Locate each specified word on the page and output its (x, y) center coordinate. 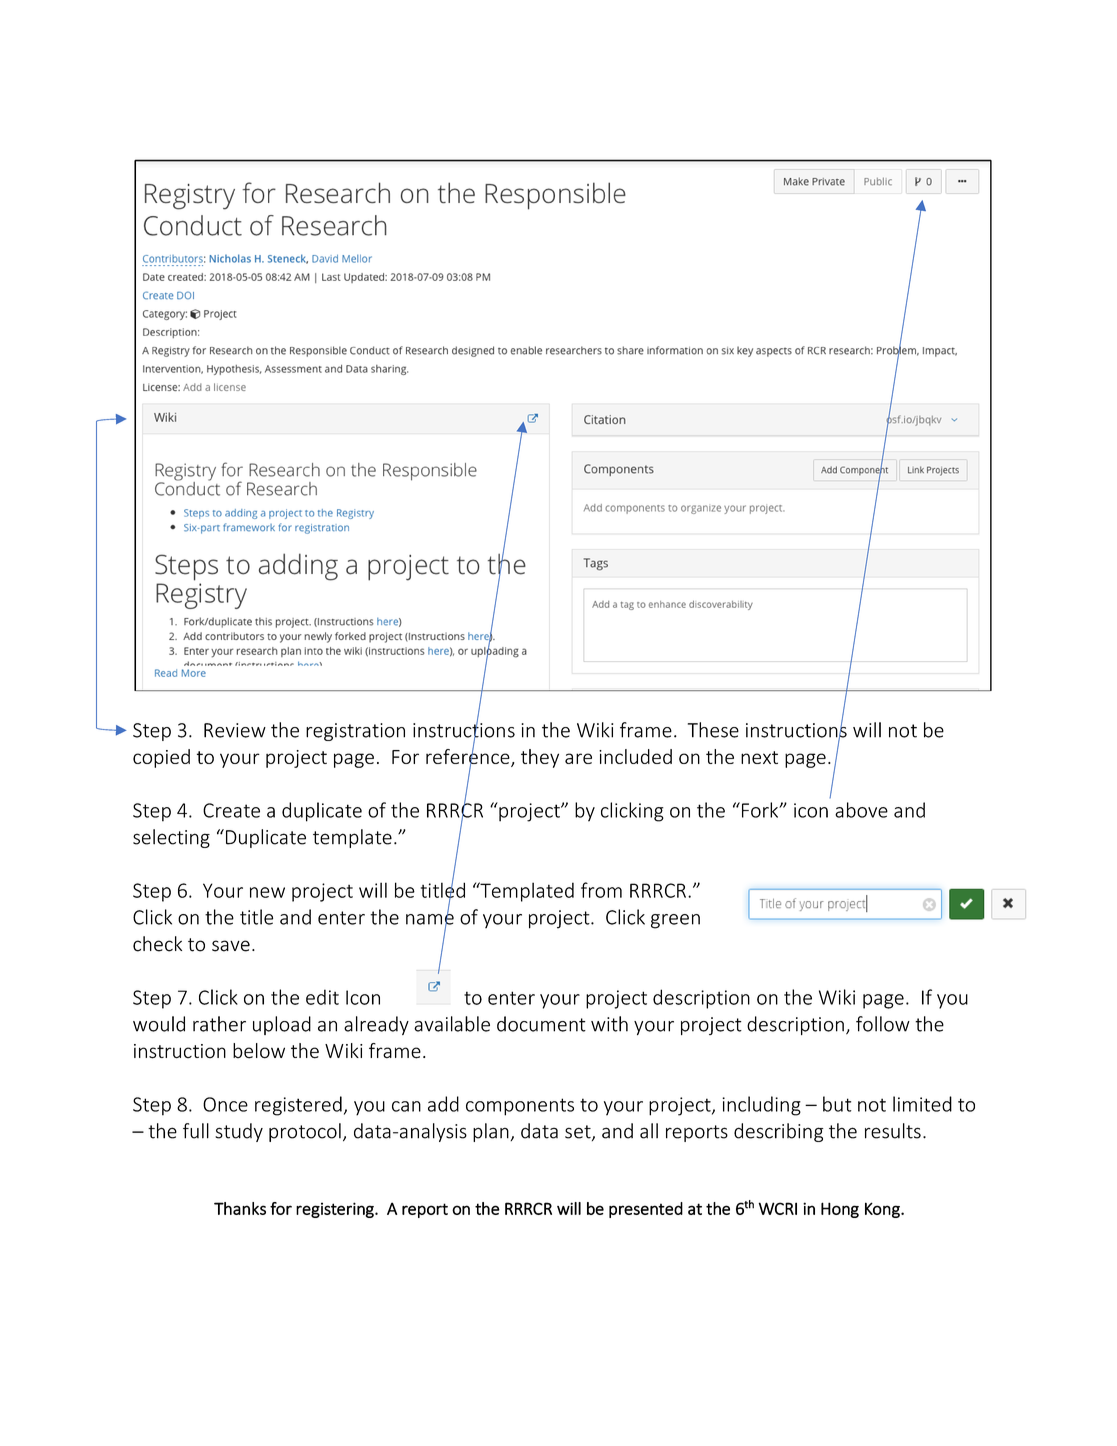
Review (235, 730)
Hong (840, 1210)
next (759, 757)
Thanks (240, 1208)
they (540, 758)
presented (646, 1210)
